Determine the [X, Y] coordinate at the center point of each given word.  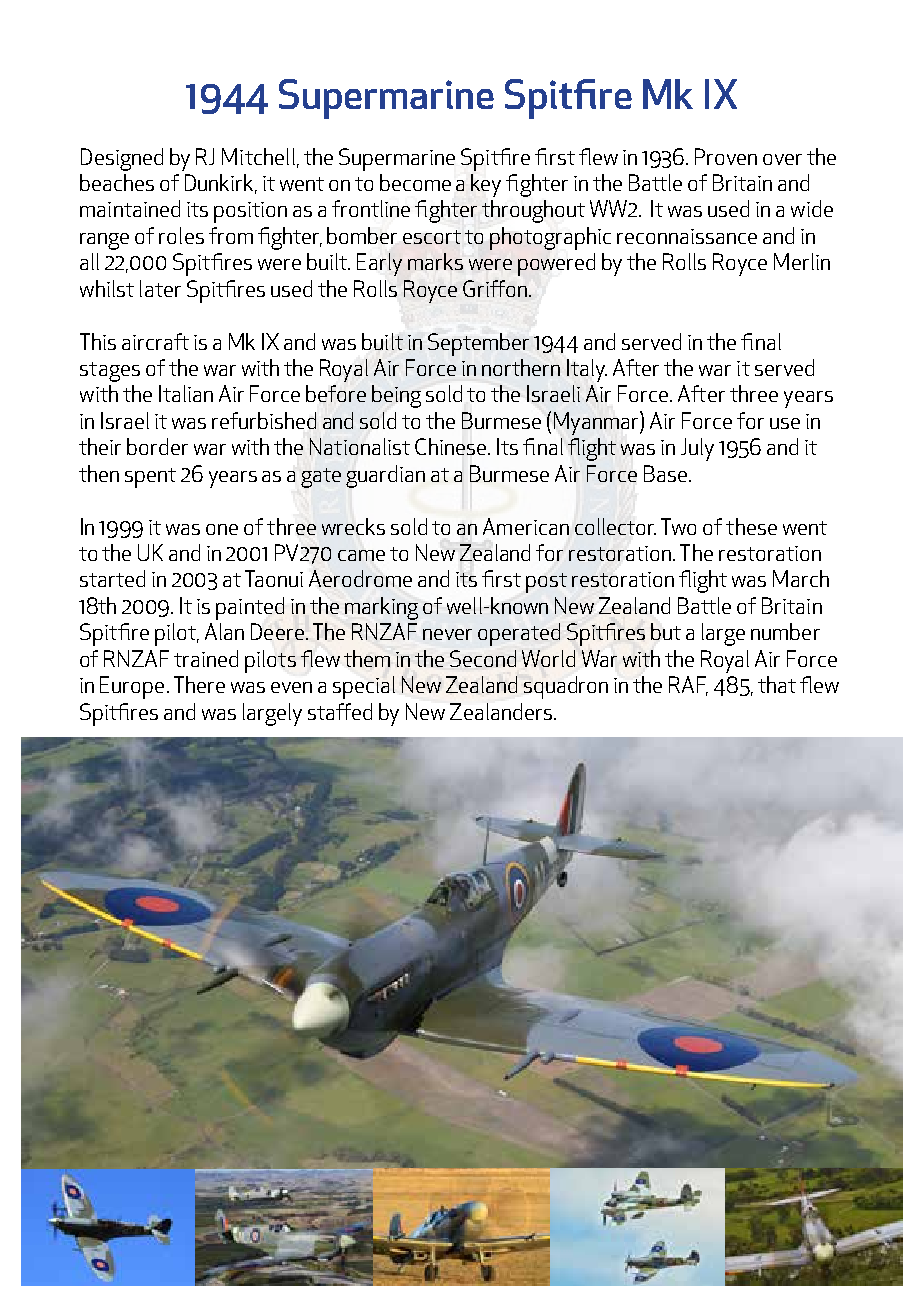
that [777, 684]
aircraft [155, 341]
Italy [587, 370]
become [415, 182]
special [364, 687]
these [751, 526]
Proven [726, 156]
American [526, 526]
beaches [117, 182]
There [199, 684]
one [222, 529]
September [478, 344]
